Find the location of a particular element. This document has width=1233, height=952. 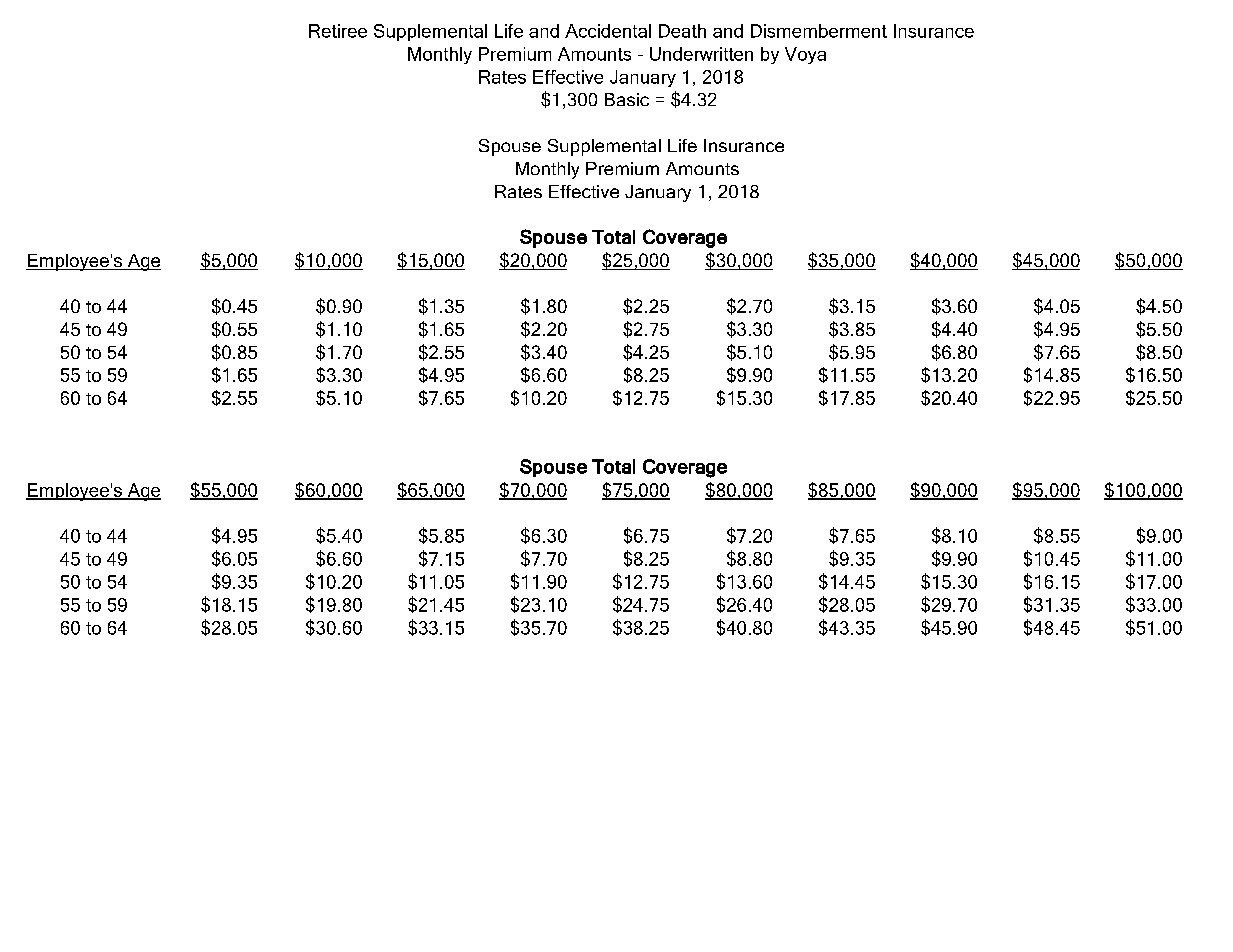

Voya is located at coordinates (805, 55).
